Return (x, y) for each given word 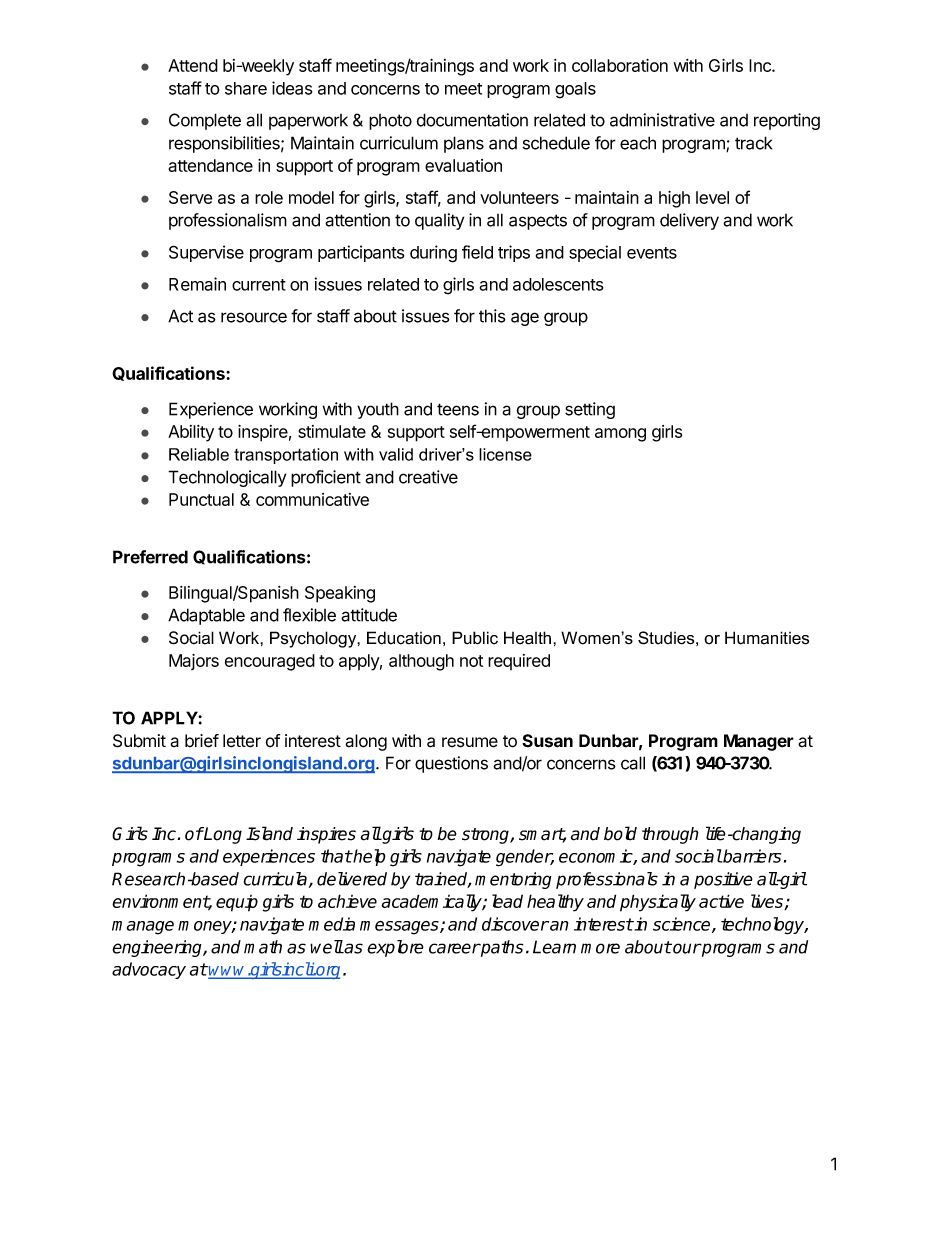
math (263, 947)
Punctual (201, 499)
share (246, 88)
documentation (472, 120)
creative (428, 477)
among (620, 435)
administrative (662, 120)
